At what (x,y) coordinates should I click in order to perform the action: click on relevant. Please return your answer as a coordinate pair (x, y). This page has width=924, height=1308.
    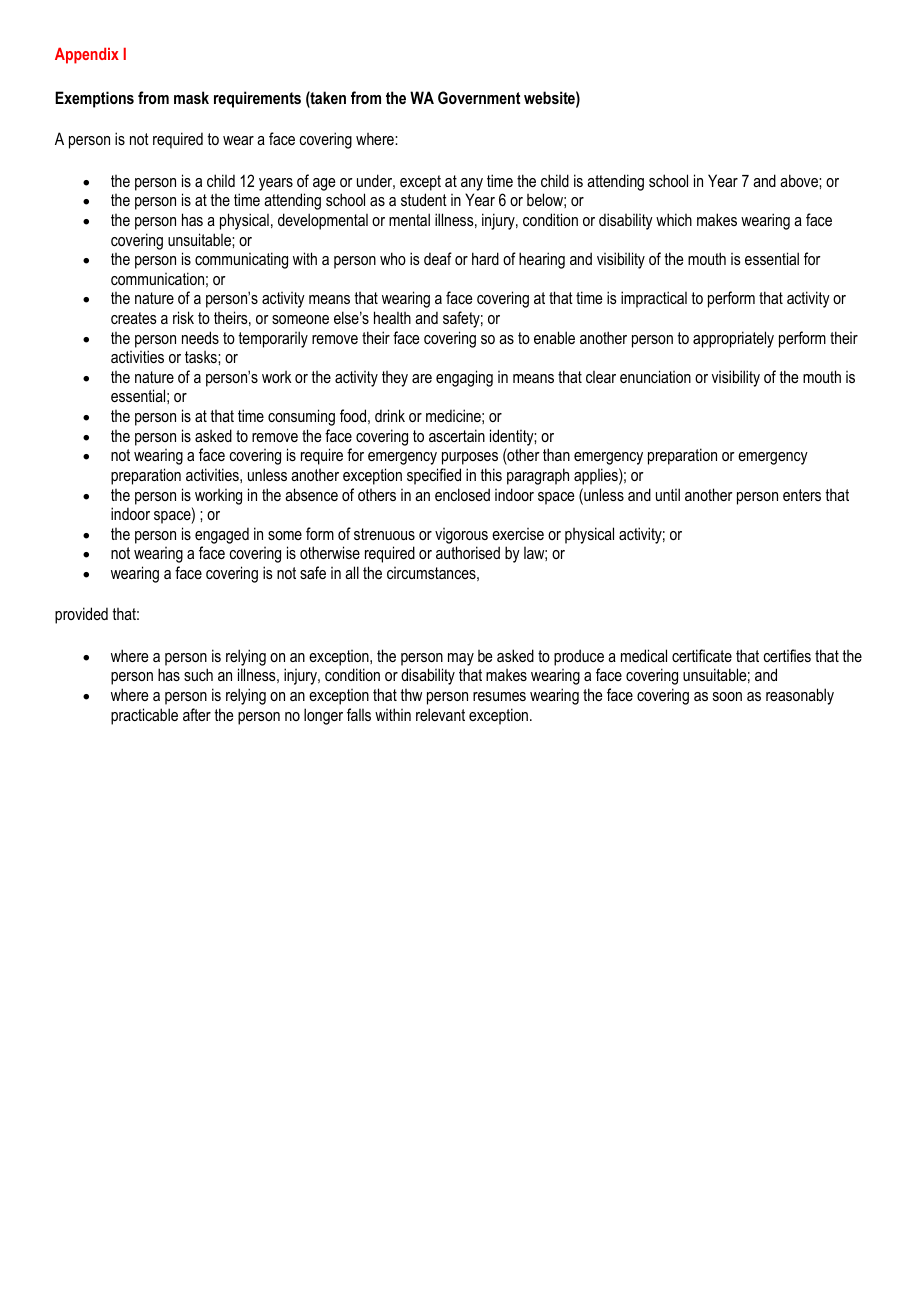
    Looking at the image, I should click on (440, 714).
